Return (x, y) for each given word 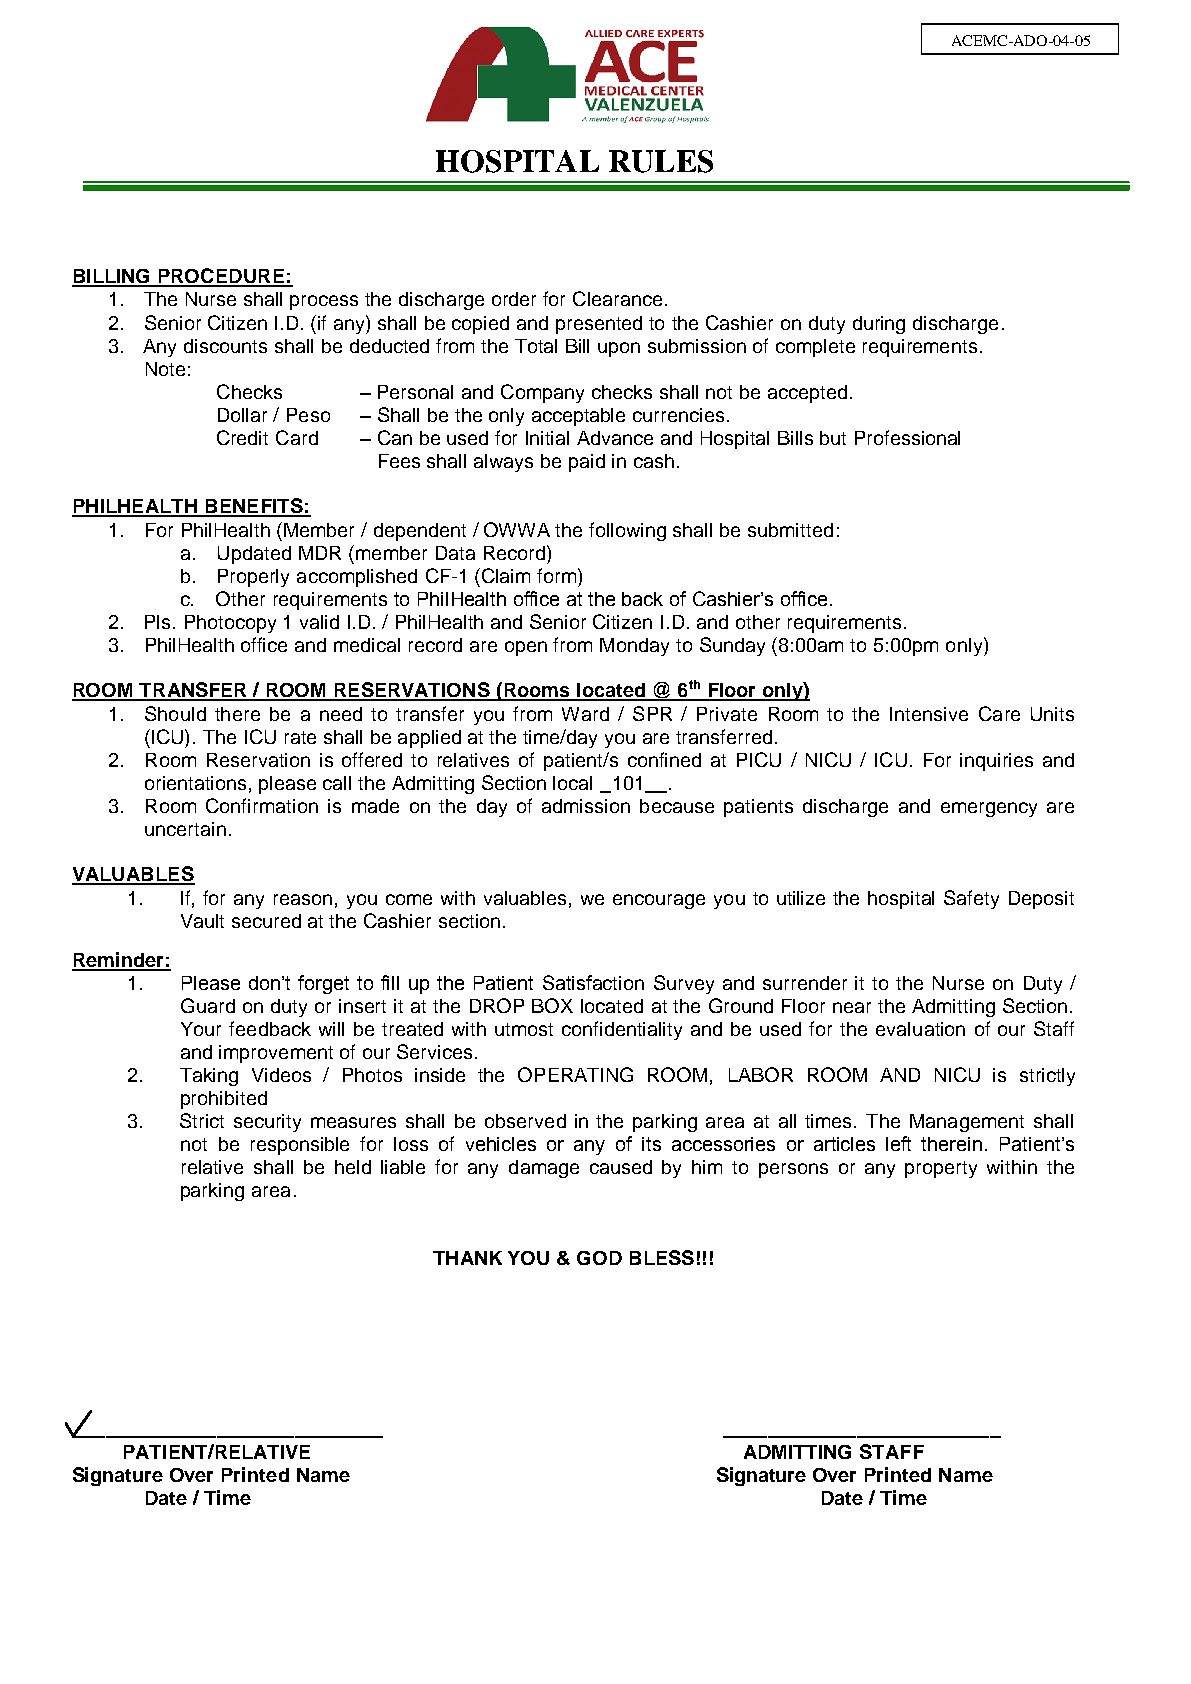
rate (300, 737)
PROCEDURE (221, 277)
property (941, 1169)
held (353, 1167)
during (879, 325)
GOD (599, 1258)
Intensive (929, 714)
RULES (661, 161)
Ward (585, 714)
